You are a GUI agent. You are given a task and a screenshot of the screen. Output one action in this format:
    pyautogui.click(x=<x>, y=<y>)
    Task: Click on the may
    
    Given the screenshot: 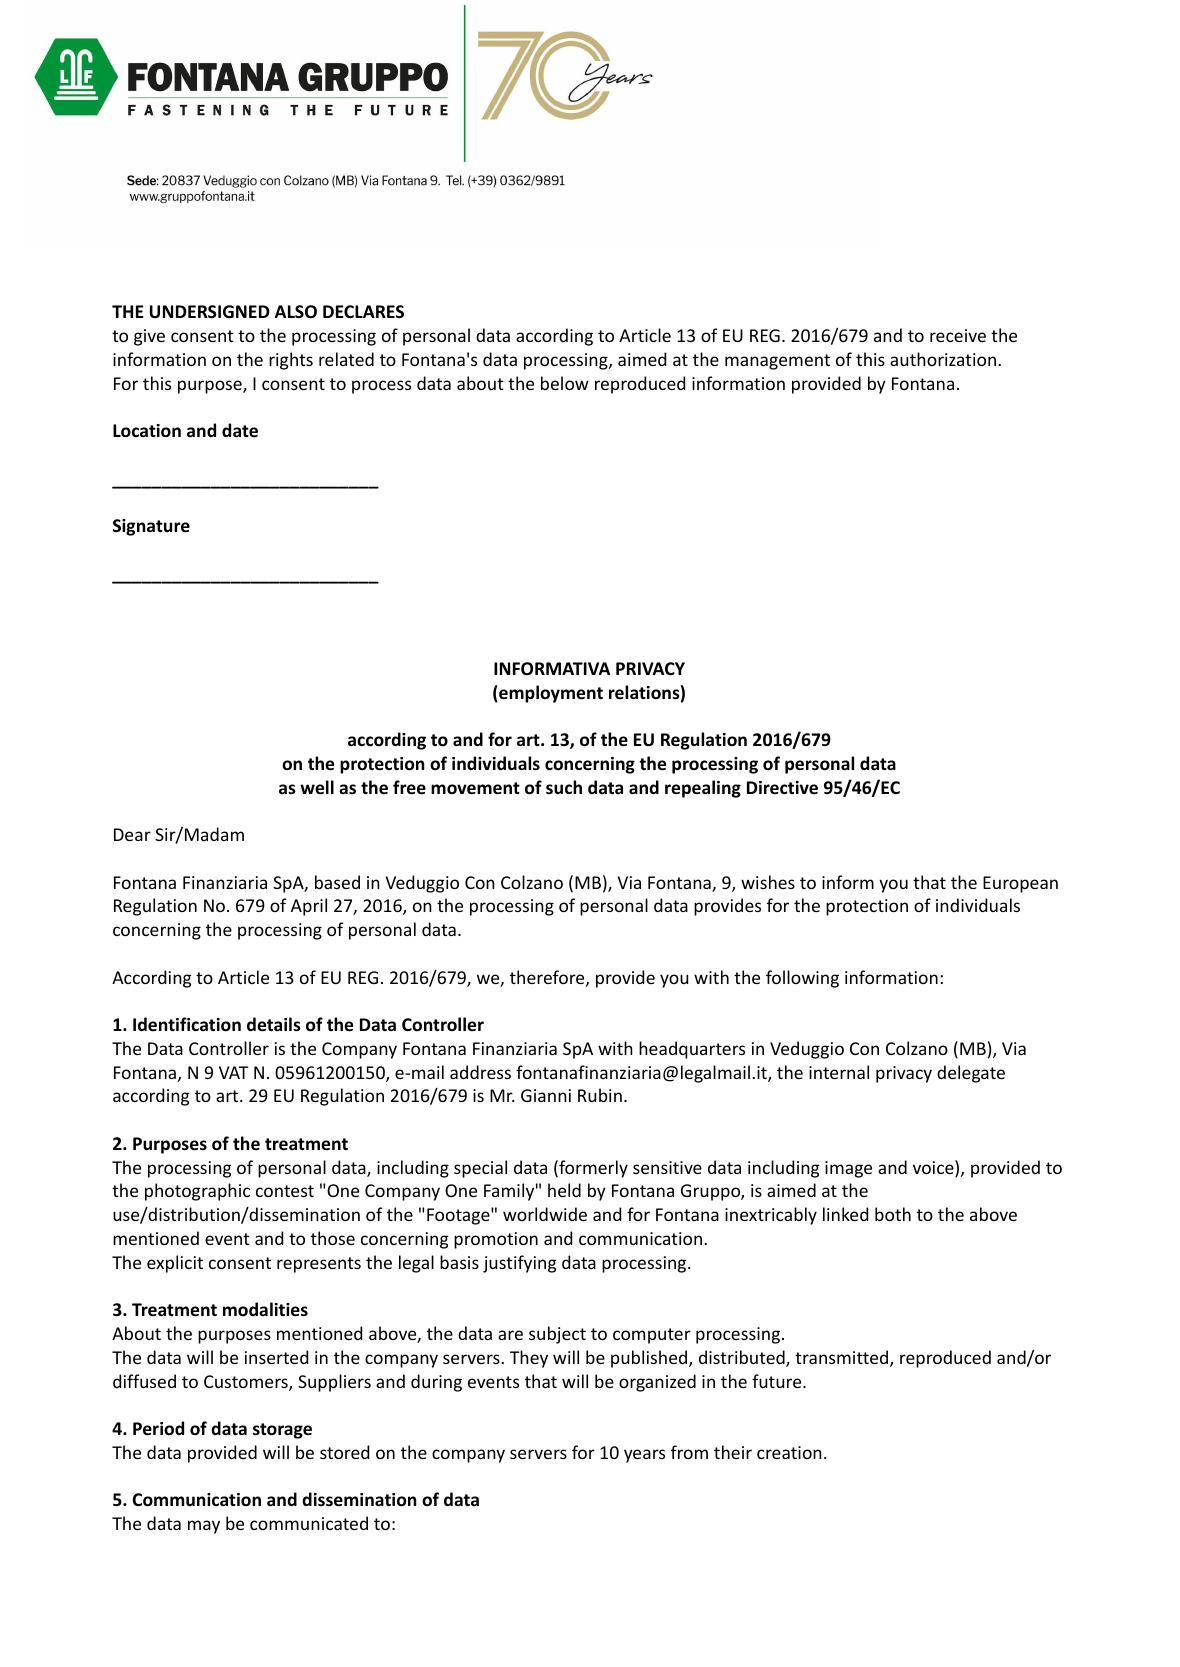 What is the action you would take?
    pyautogui.click(x=204, y=1527)
